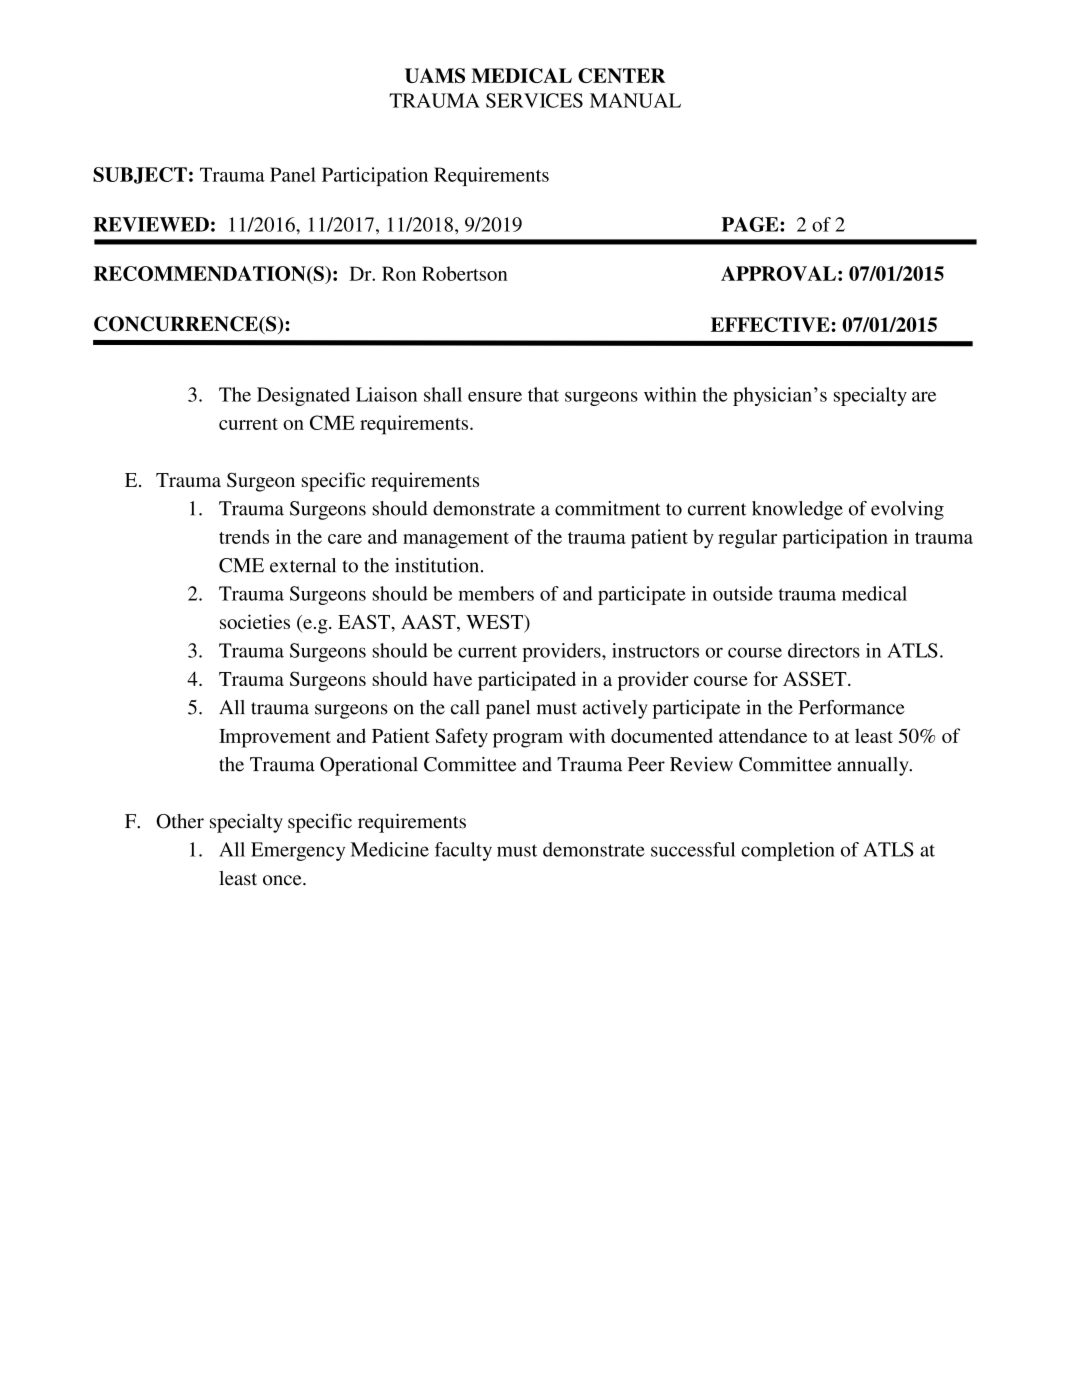  I want to click on SUBJECT, so click(140, 175).
